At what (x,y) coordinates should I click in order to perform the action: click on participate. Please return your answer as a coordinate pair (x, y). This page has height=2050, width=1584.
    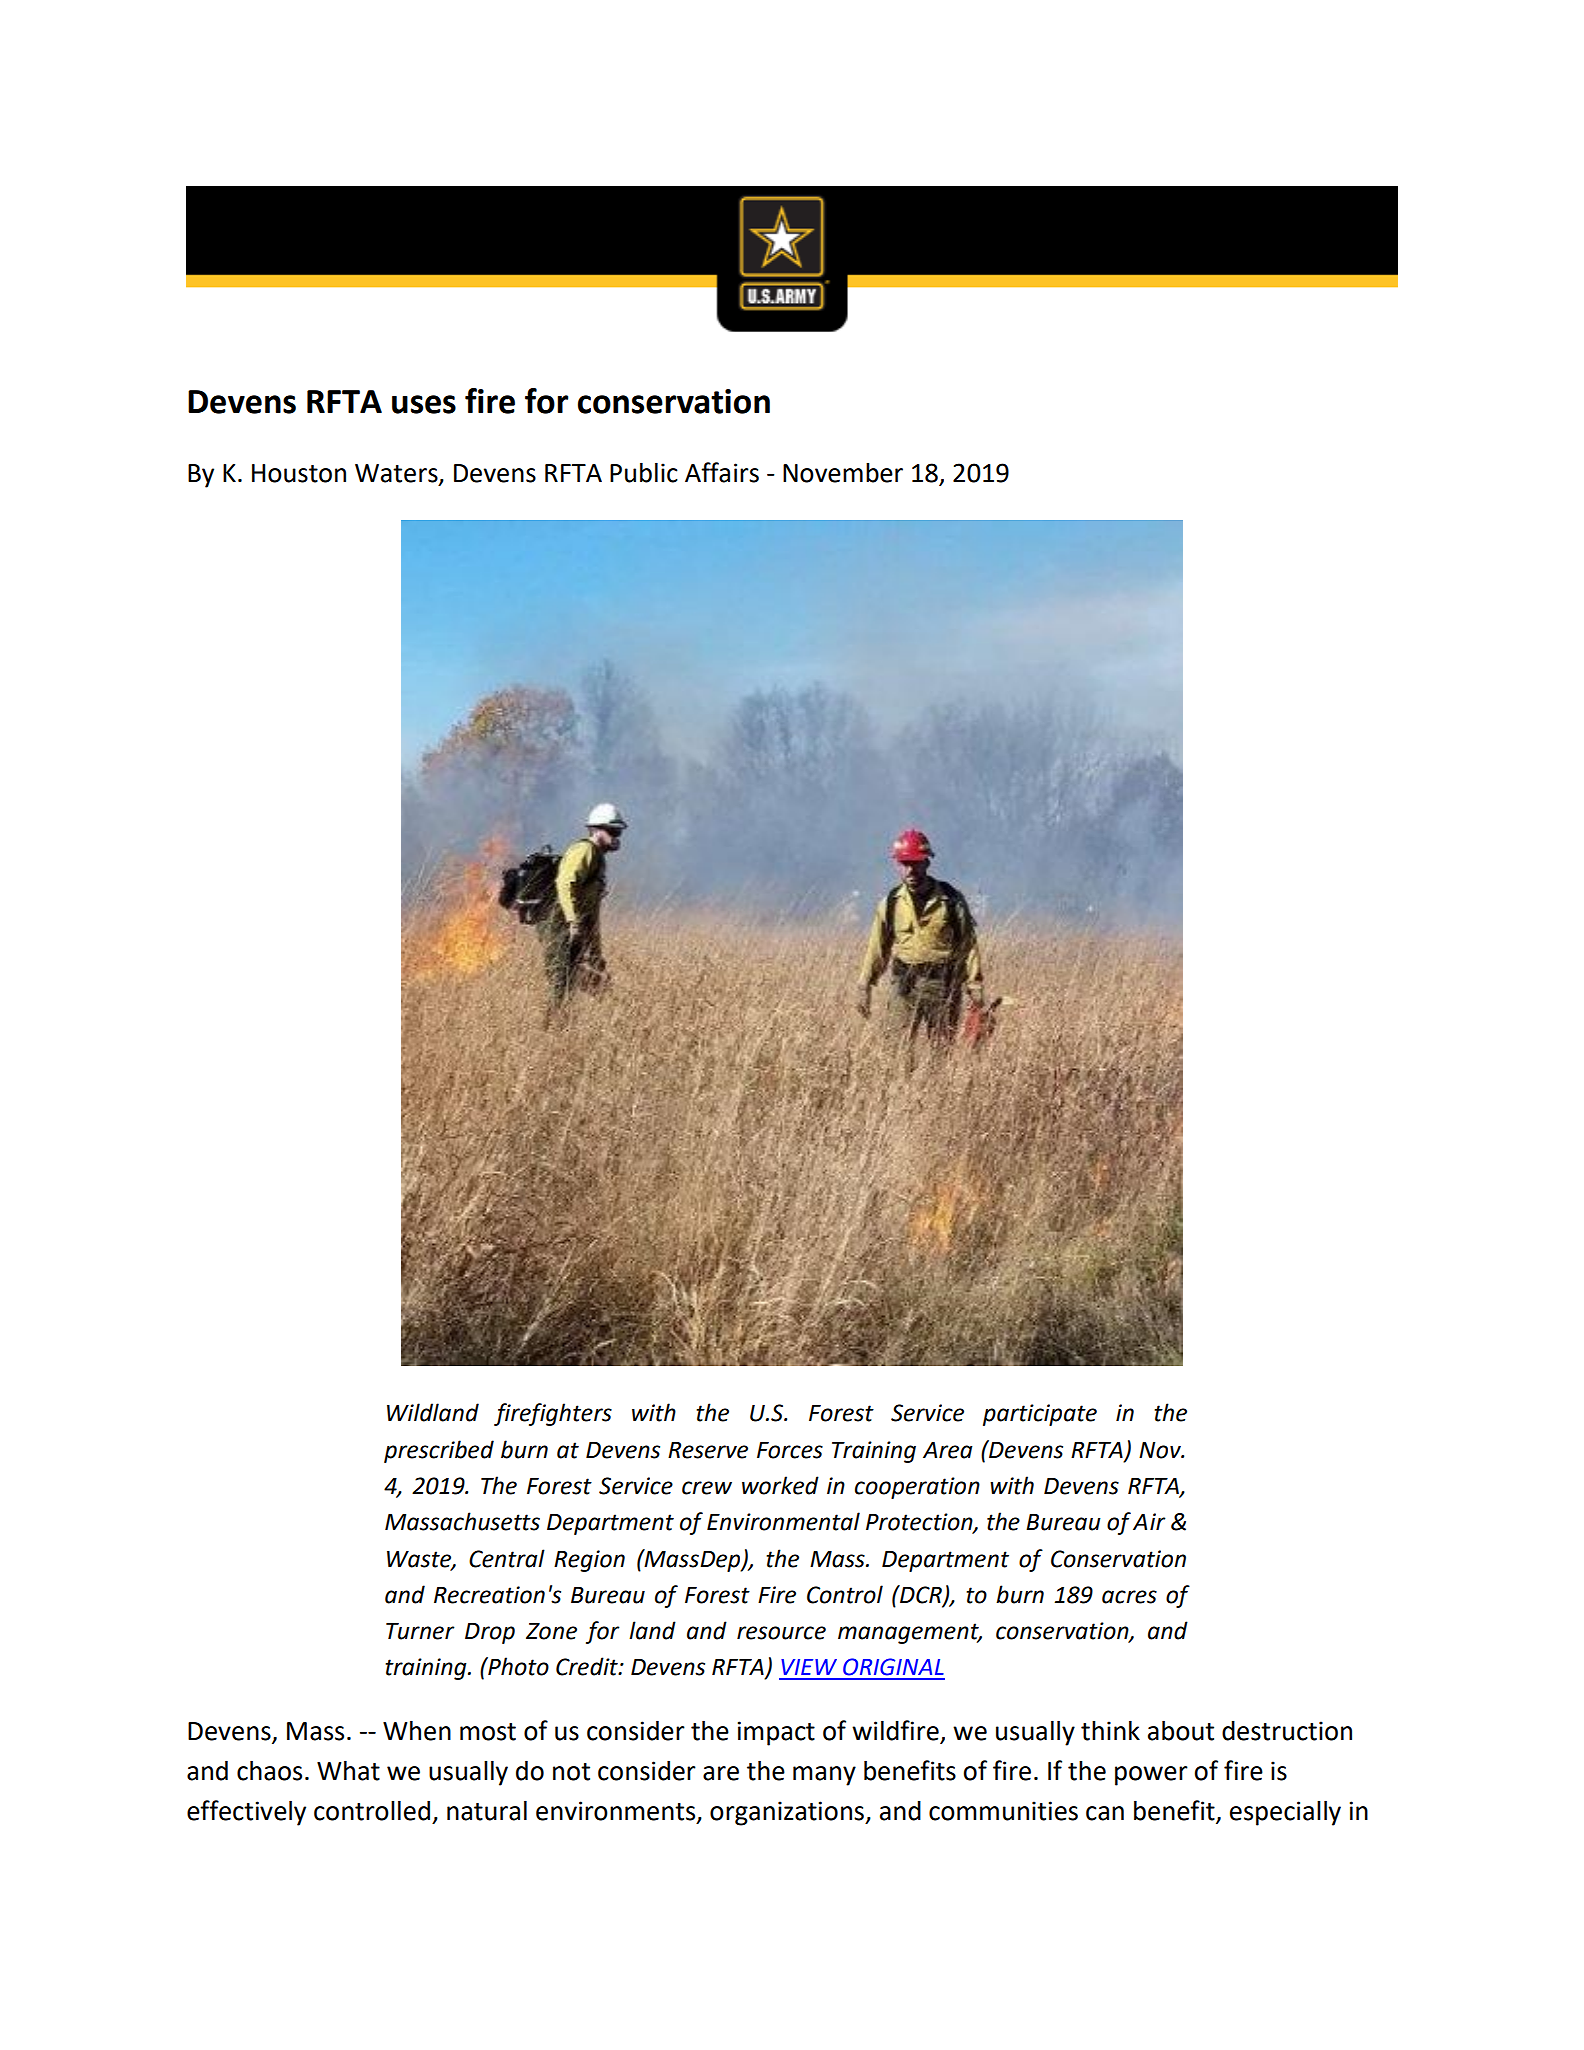
    Looking at the image, I should click on (1040, 1415).
